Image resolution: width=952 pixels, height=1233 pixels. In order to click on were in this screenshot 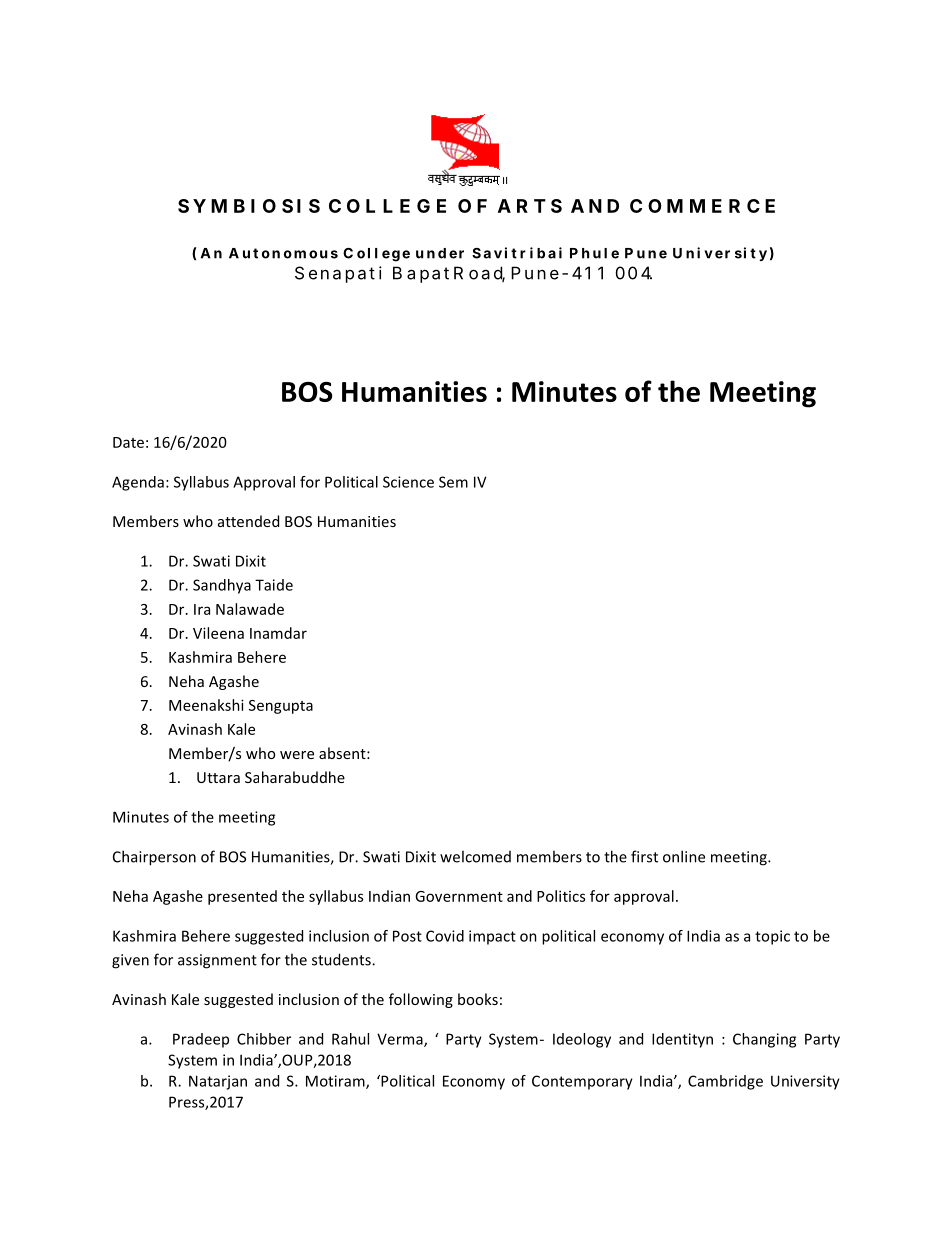, I will do `click(297, 755)`.
